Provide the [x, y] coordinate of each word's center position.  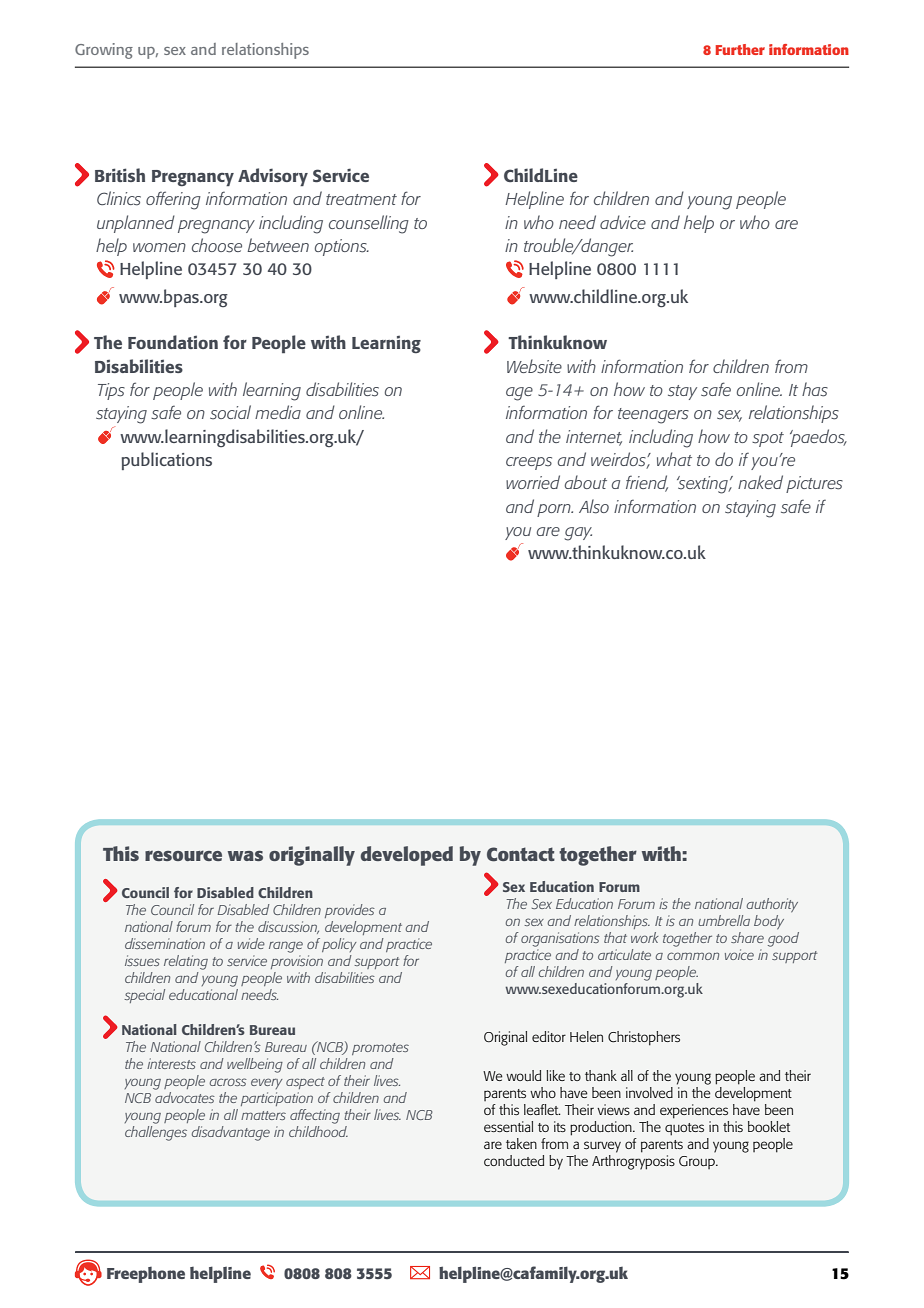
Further [740, 49]
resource [183, 855]
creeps [529, 463]
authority [772, 905]
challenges [156, 1133]
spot [768, 439]
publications [166, 461]
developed [407, 856]
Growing [104, 51]
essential [508, 1126]
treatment [361, 199]
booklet [769, 1126]
